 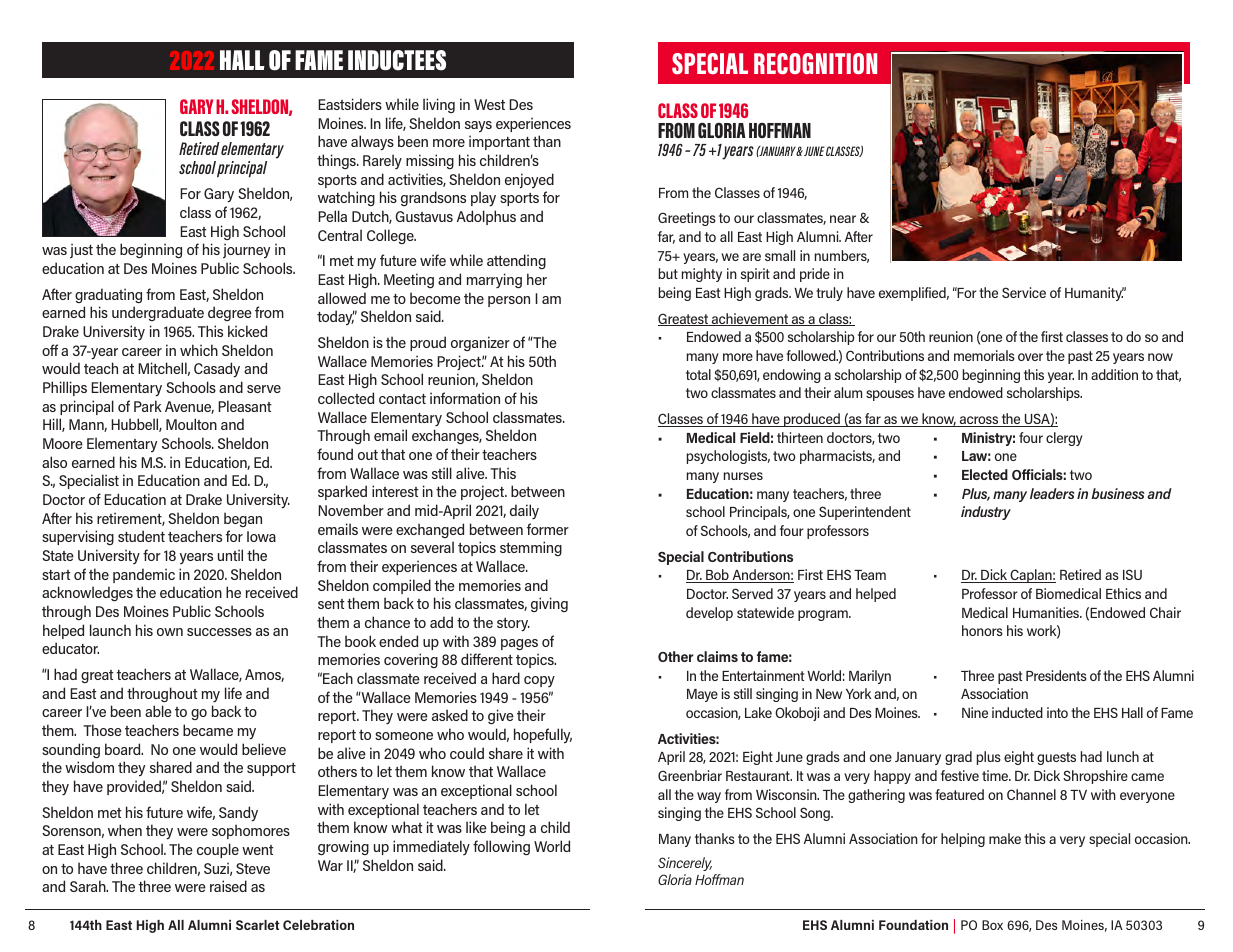 What do you see at coordinates (489, 104) in the document?
I see `West` at bounding box center [489, 104].
